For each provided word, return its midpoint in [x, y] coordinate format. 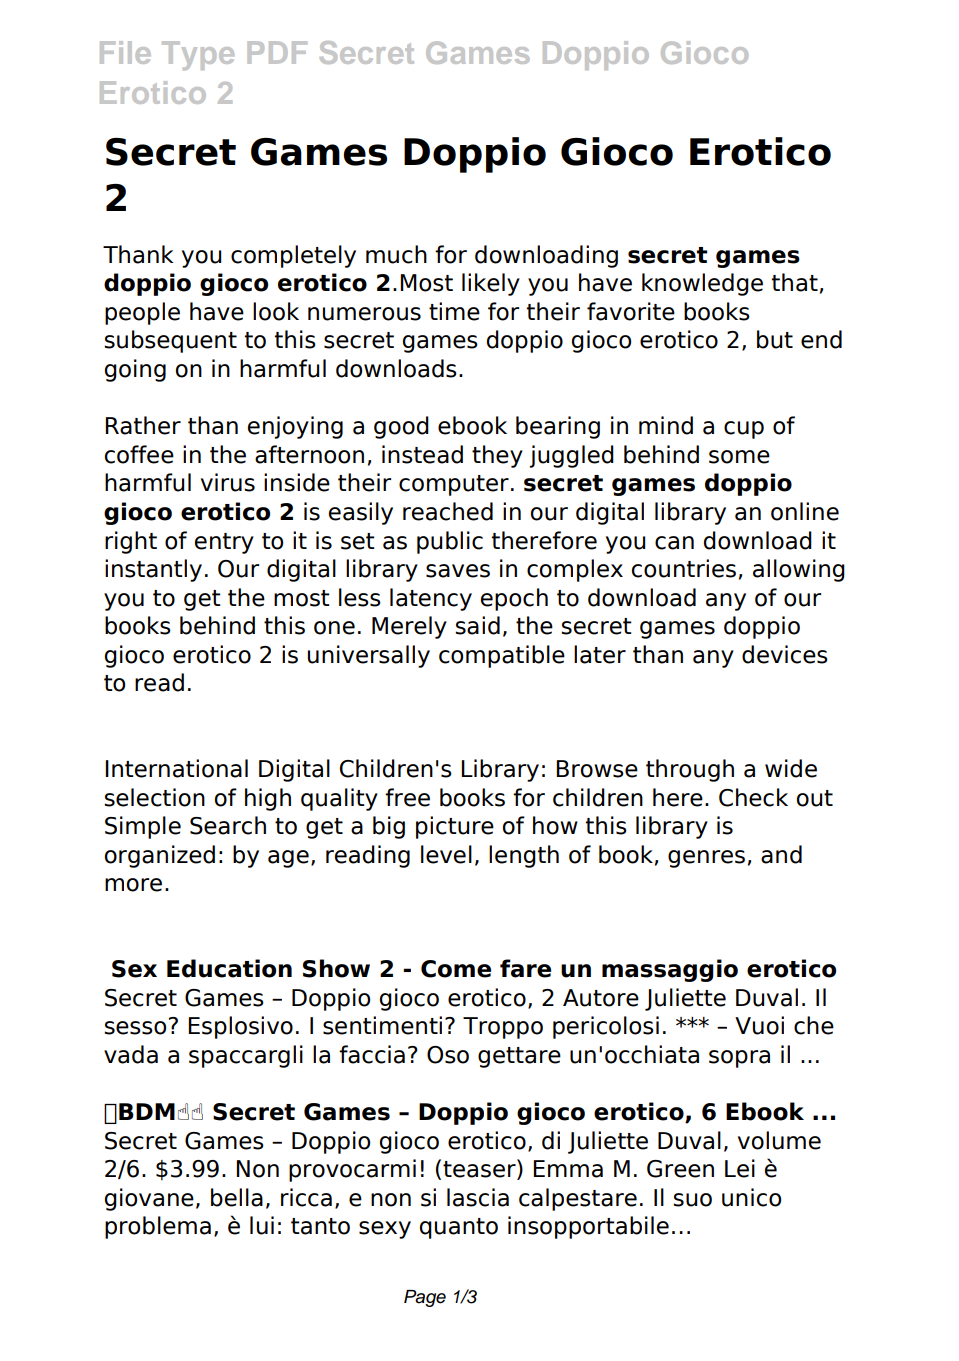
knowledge [702, 284]
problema [158, 1227]
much [396, 254]
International [176, 768]
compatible [502, 656]
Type [198, 55]
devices [785, 654]
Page [425, 1298]
